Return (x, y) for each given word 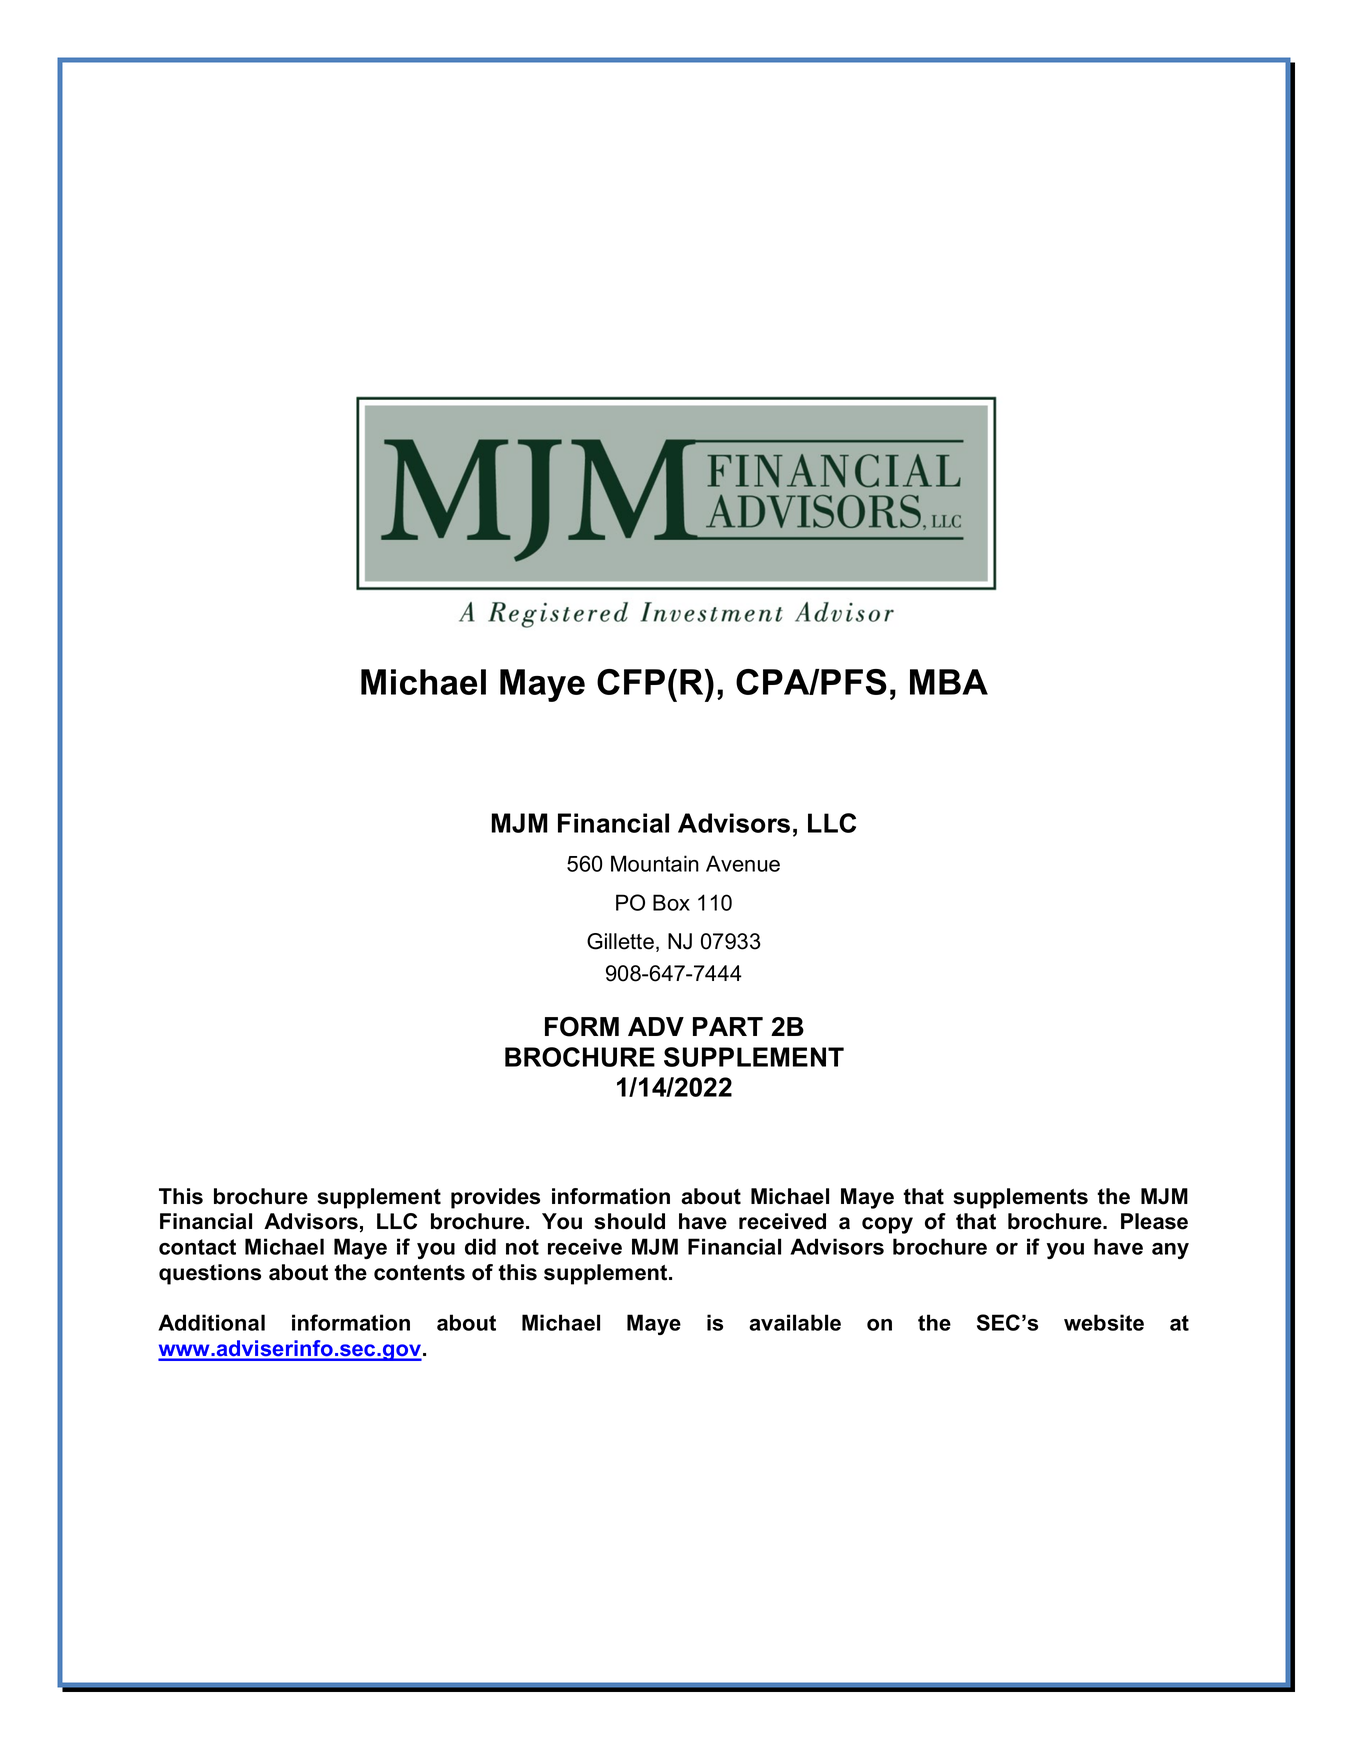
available (795, 1322)
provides (495, 1198)
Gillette (620, 941)
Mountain (655, 863)
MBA (949, 682)
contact (197, 1247)
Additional (211, 1322)
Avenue (743, 863)
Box (671, 902)
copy (887, 1225)
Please (1154, 1221)
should (629, 1221)
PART (728, 1026)
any (1170, 1251)
